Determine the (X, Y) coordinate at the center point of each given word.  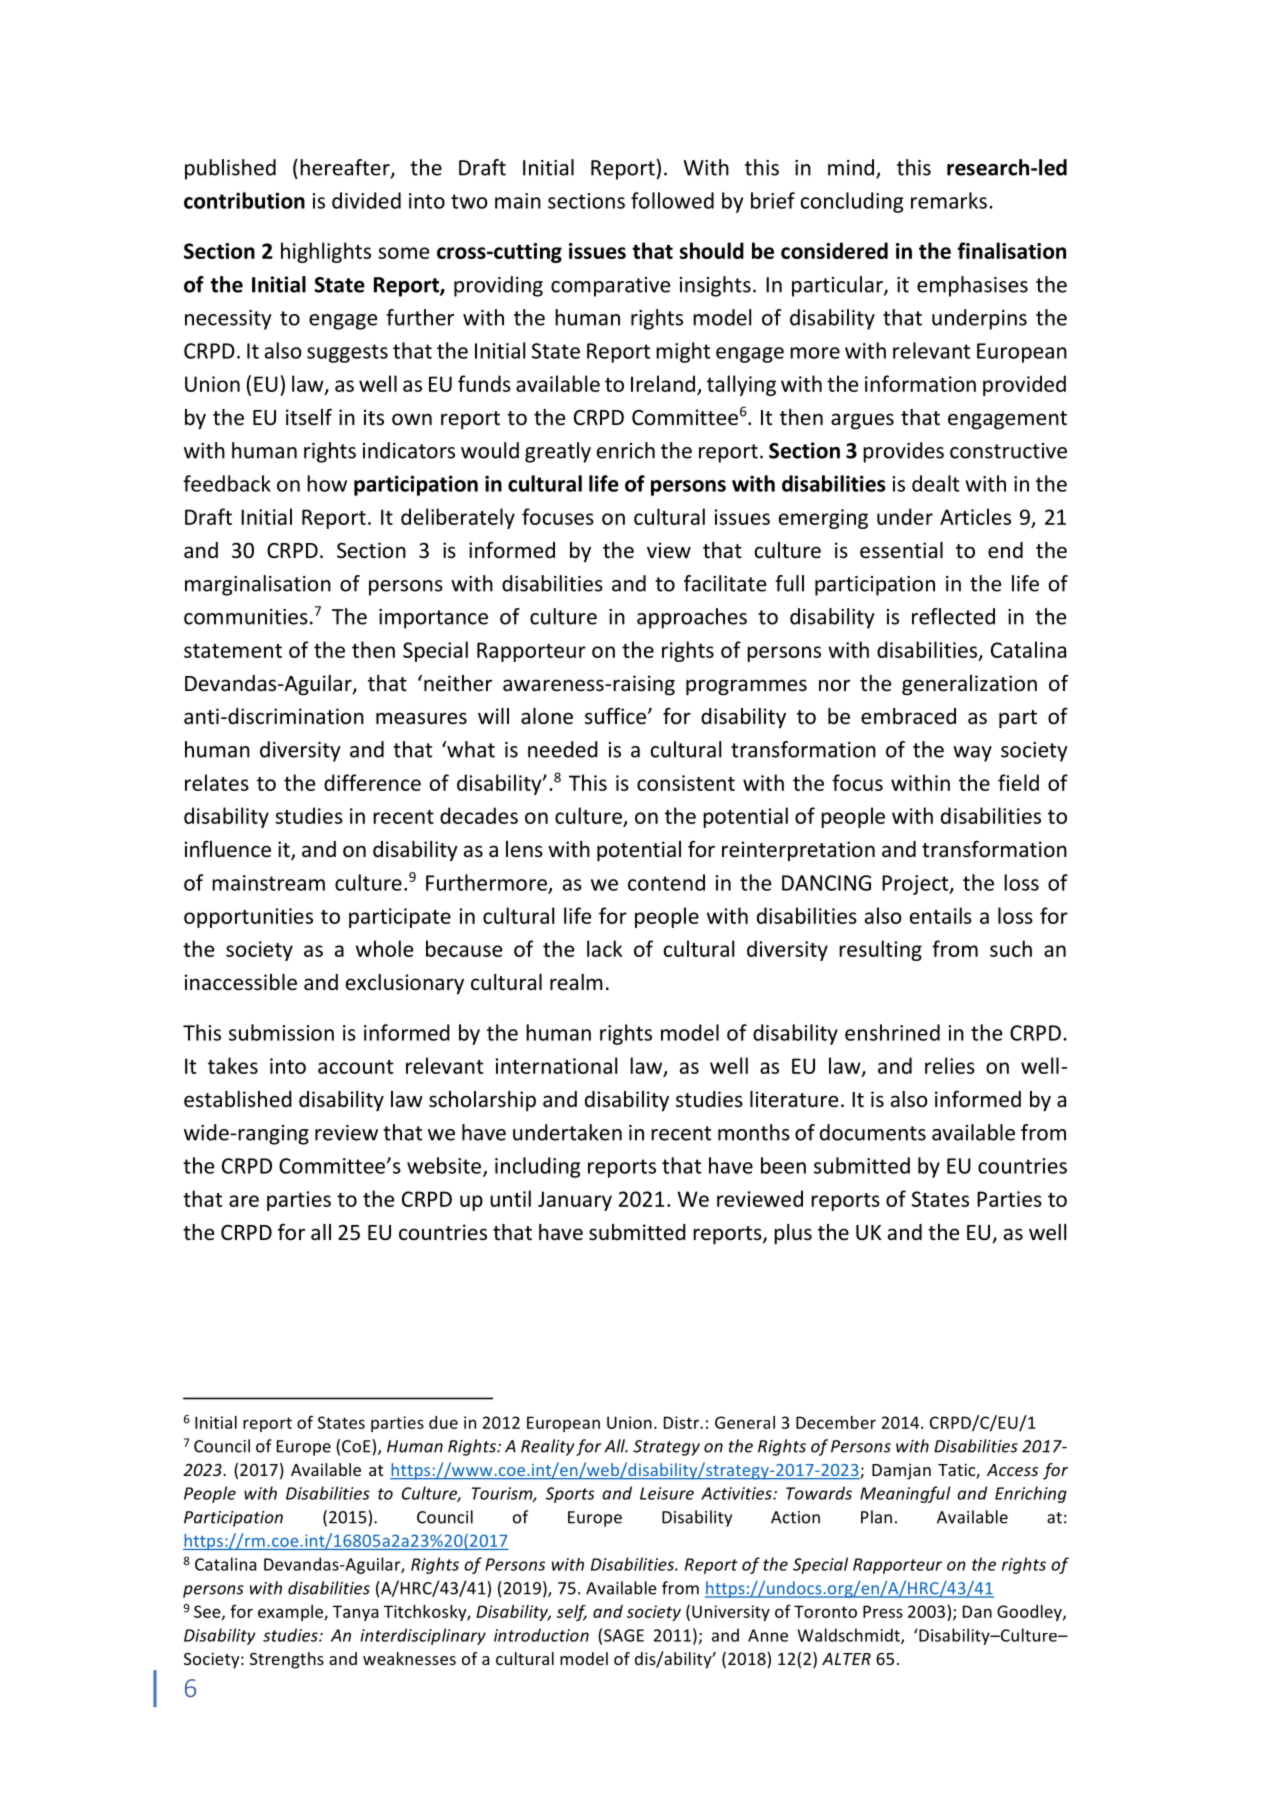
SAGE (624, 1635)
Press (883, 1611)
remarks (949, 200)
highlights (326, 252)
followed (672, 200)
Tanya (356, 1613)
